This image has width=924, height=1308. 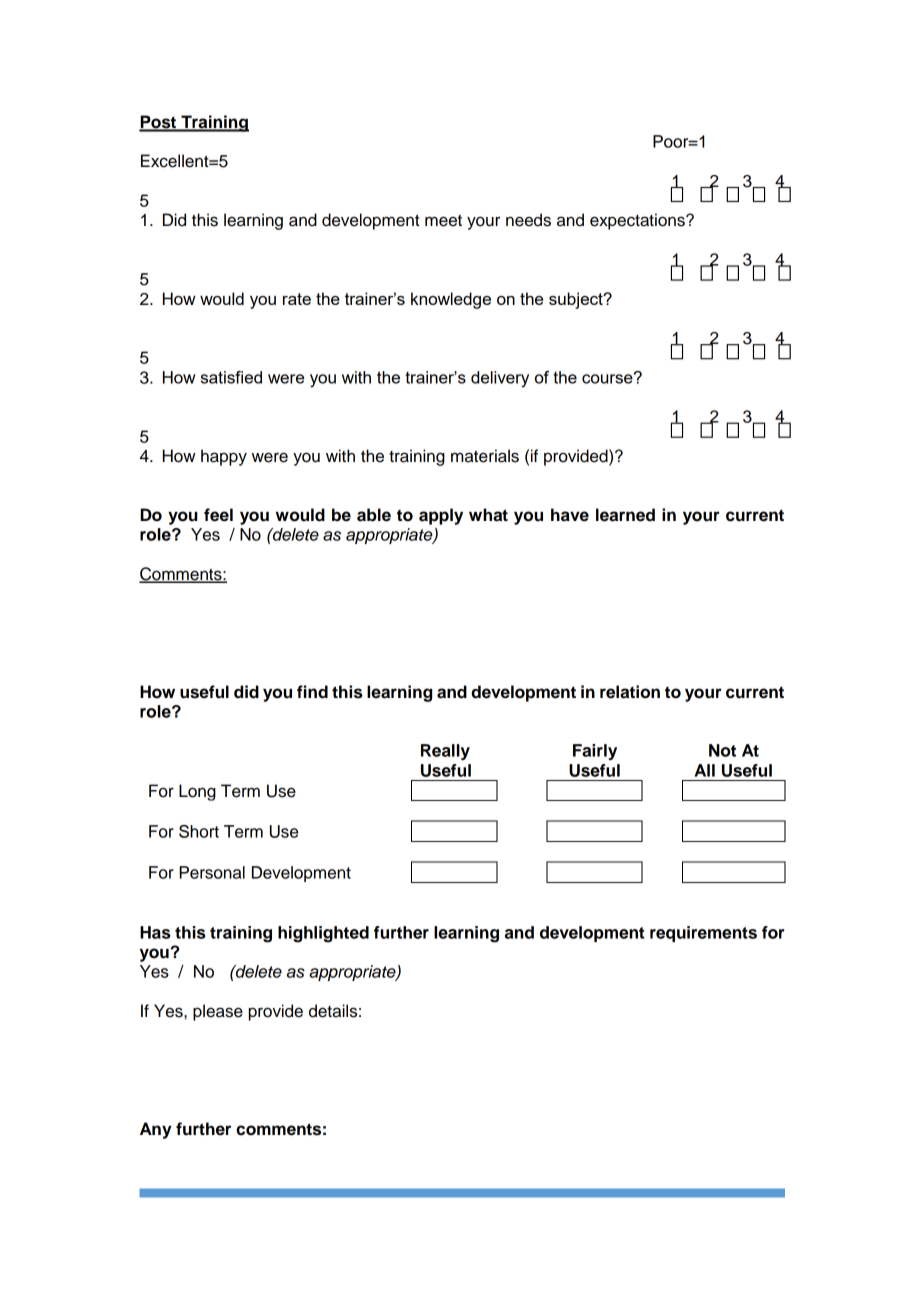 I want to click on expectations, so click(x=638, y=221).
